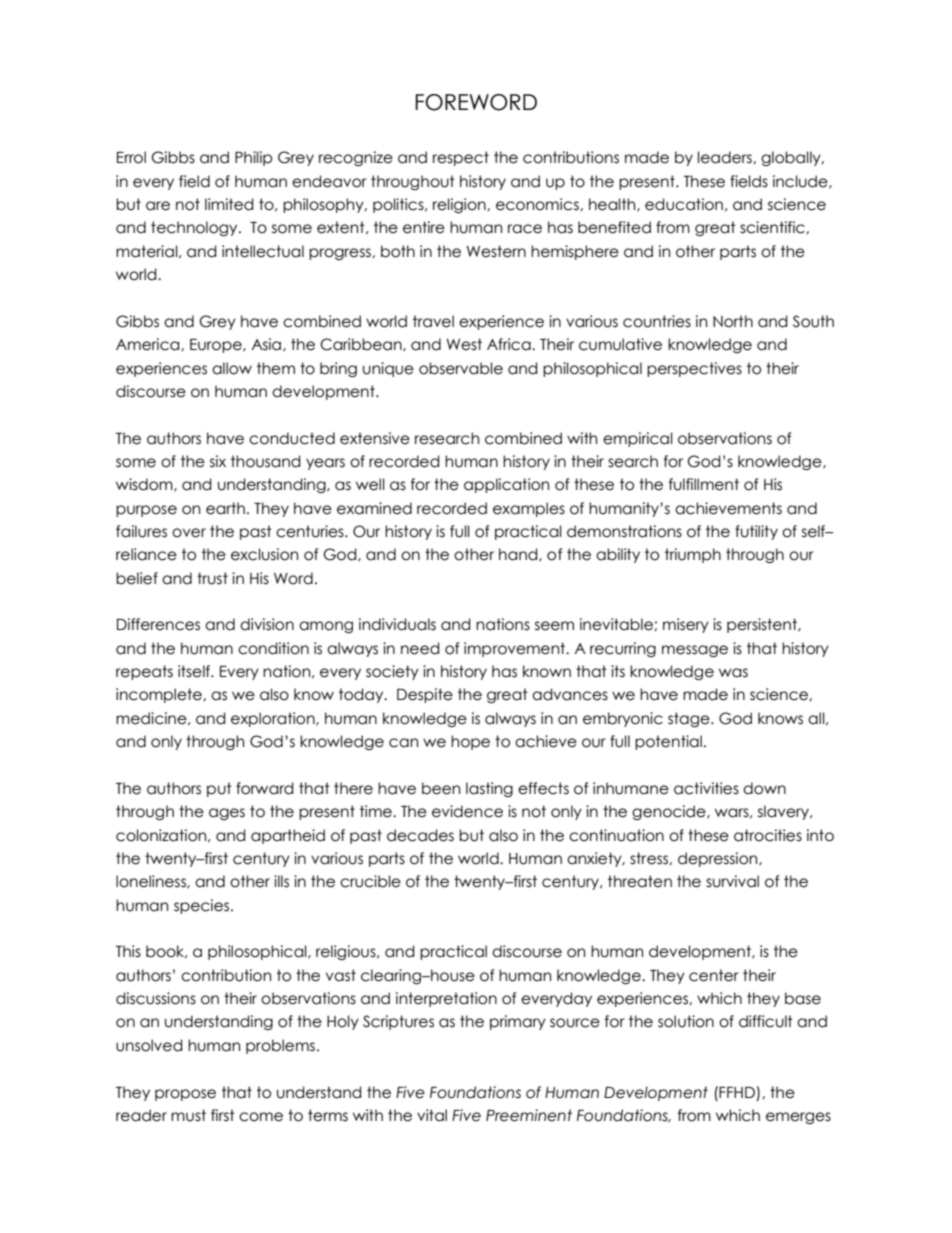  Describe the element at coordinates (694, 369) in the page. I see `perspectives` at that location.
